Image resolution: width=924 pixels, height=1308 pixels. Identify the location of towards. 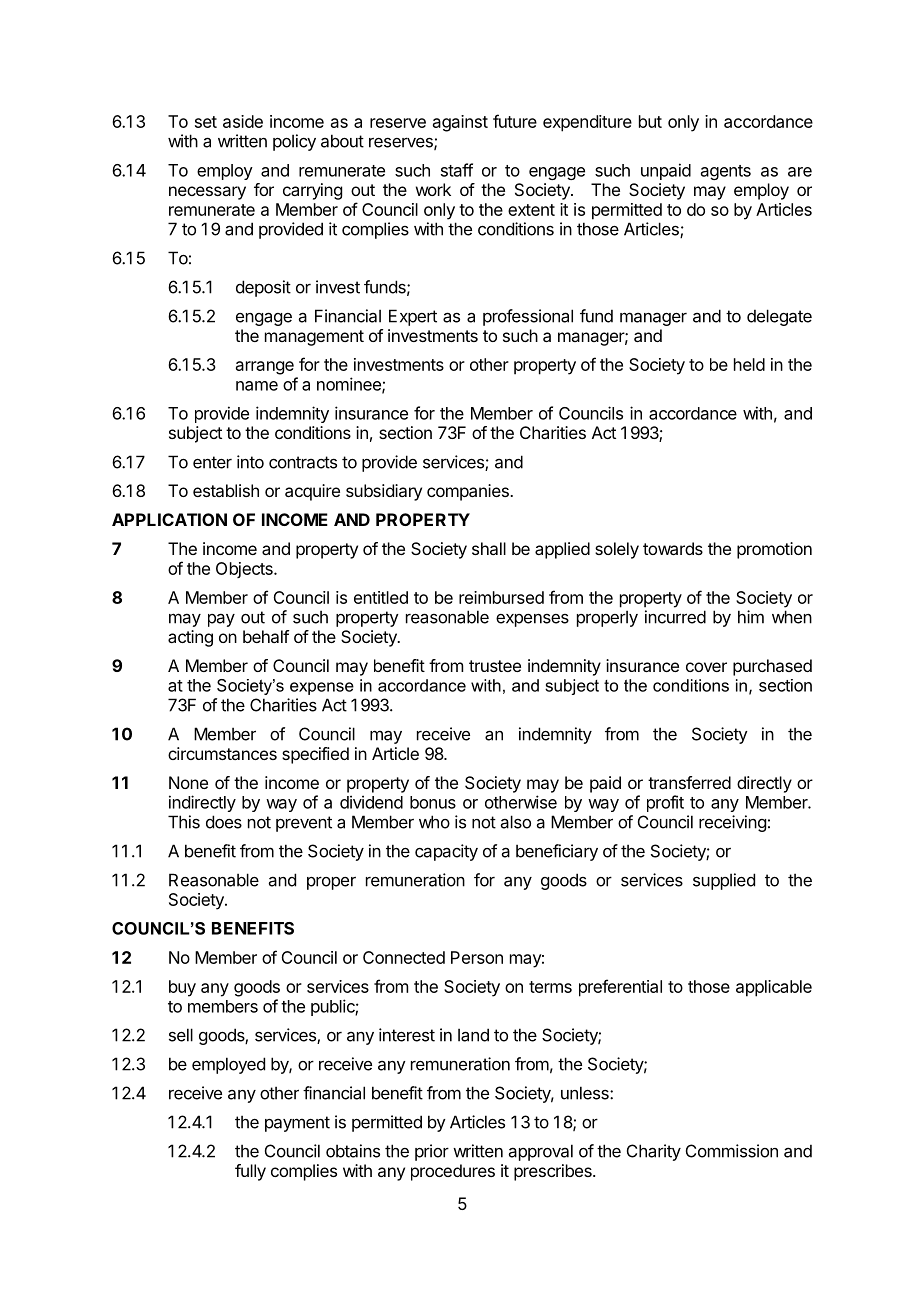
(673, 548).
